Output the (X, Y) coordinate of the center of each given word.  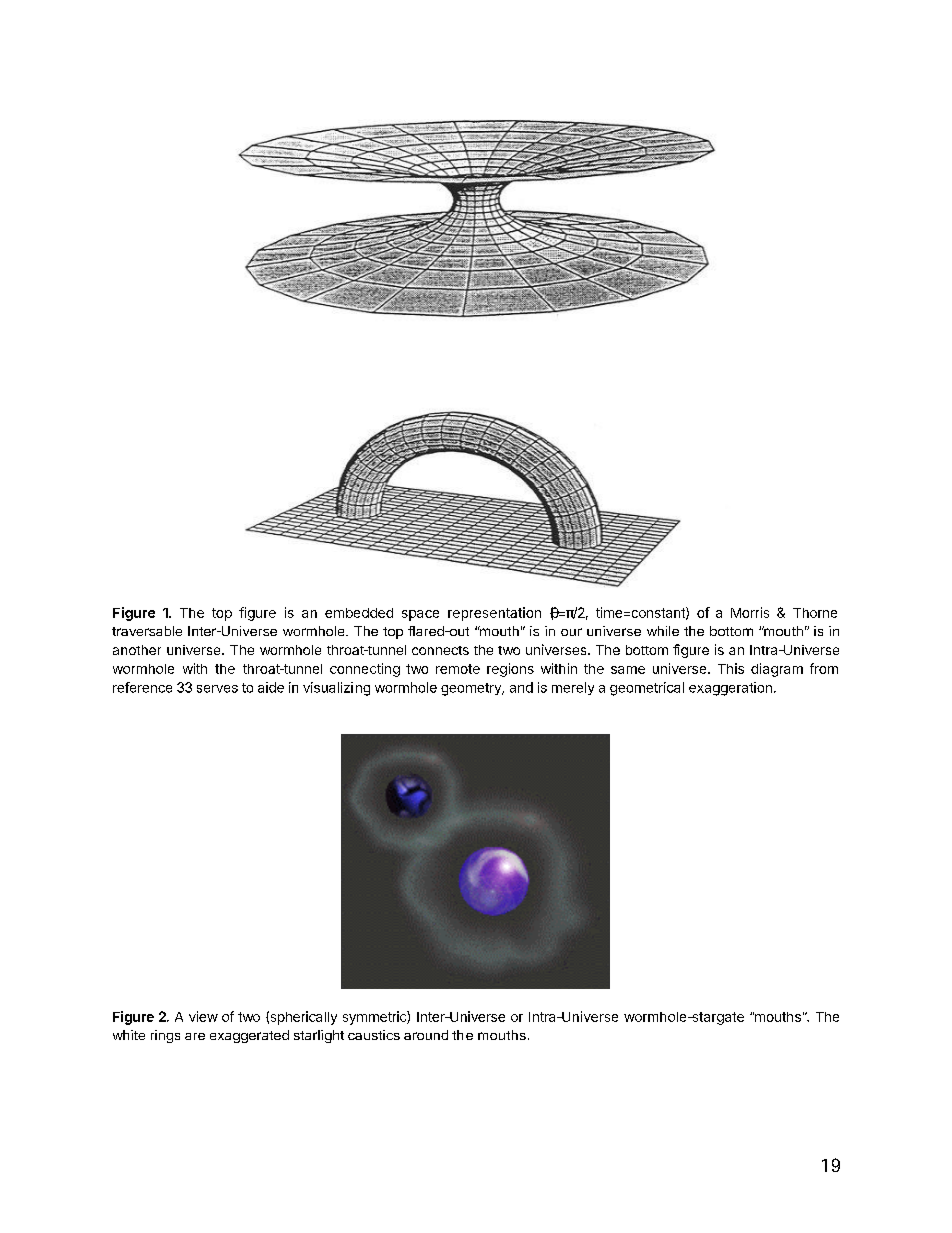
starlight (319, 1036)
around (426, 1035)
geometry (472, 689)
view (203, 1016)
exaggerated (249, 1036)
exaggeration (730, 689)
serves (217, 689)
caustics (374, 1035)
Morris (750, 612)
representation (494, 614)
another (137, 650)
